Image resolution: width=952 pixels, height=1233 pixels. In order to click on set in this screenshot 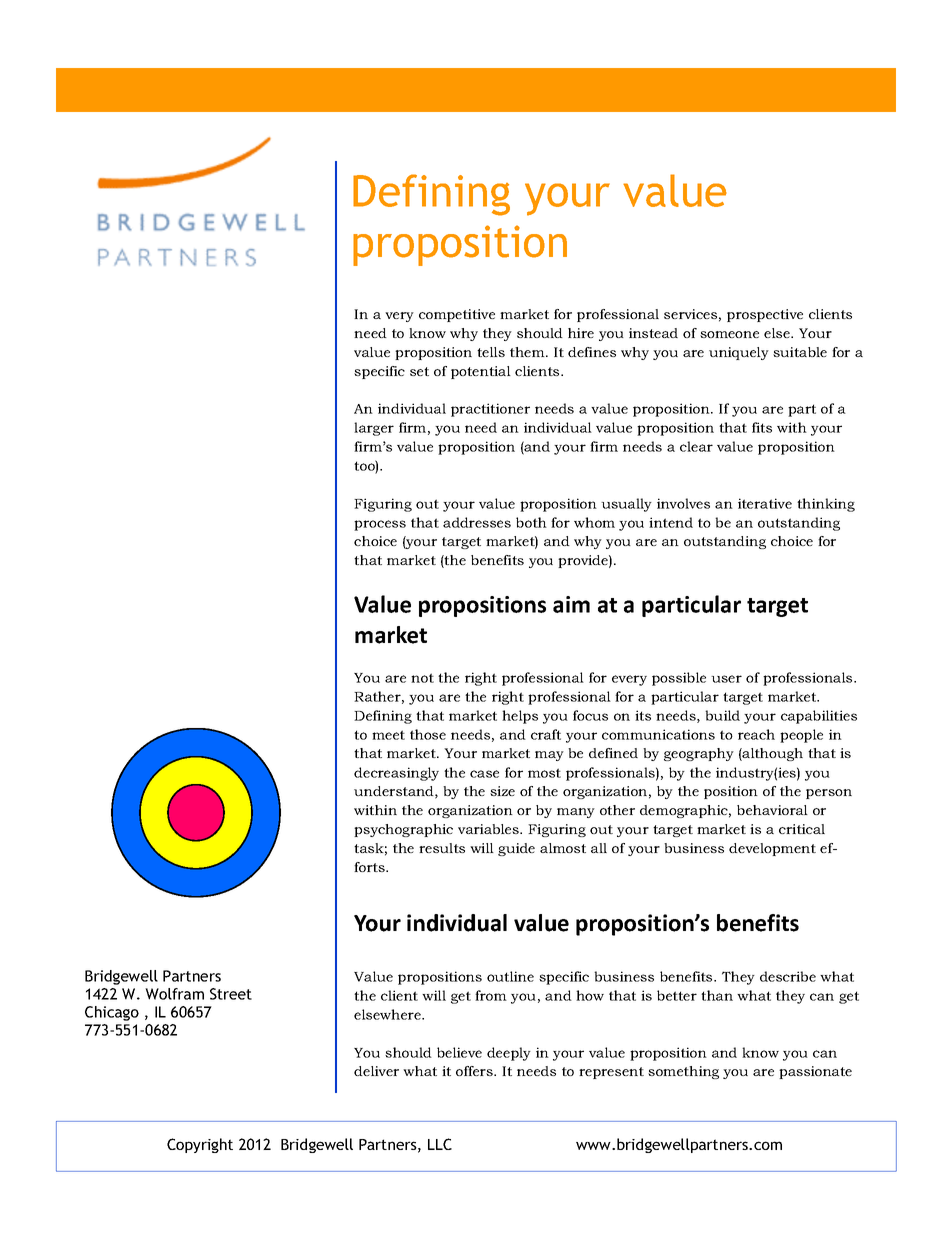, I will do `click(419, 371)`.
